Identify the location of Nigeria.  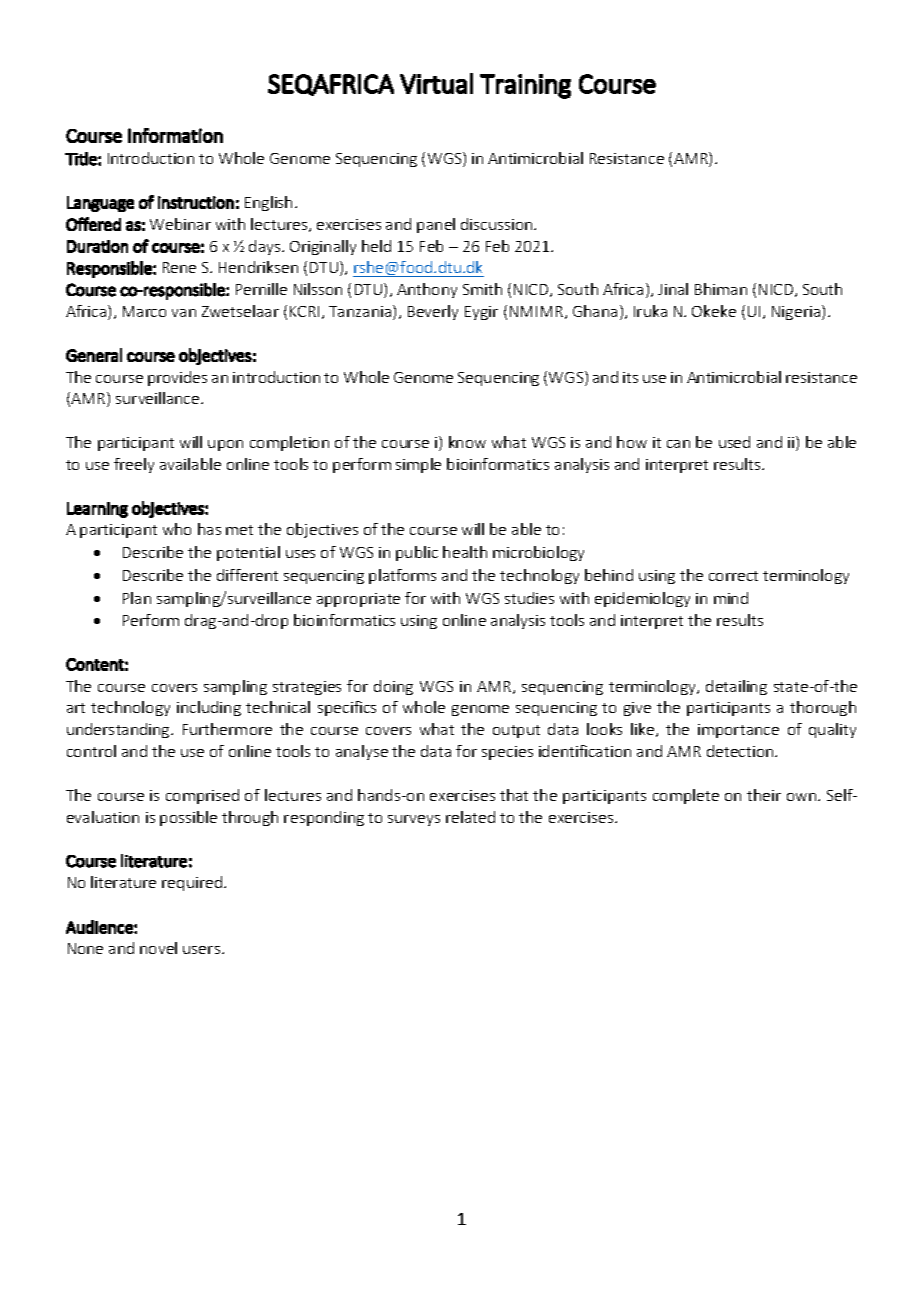
(797, 312).
